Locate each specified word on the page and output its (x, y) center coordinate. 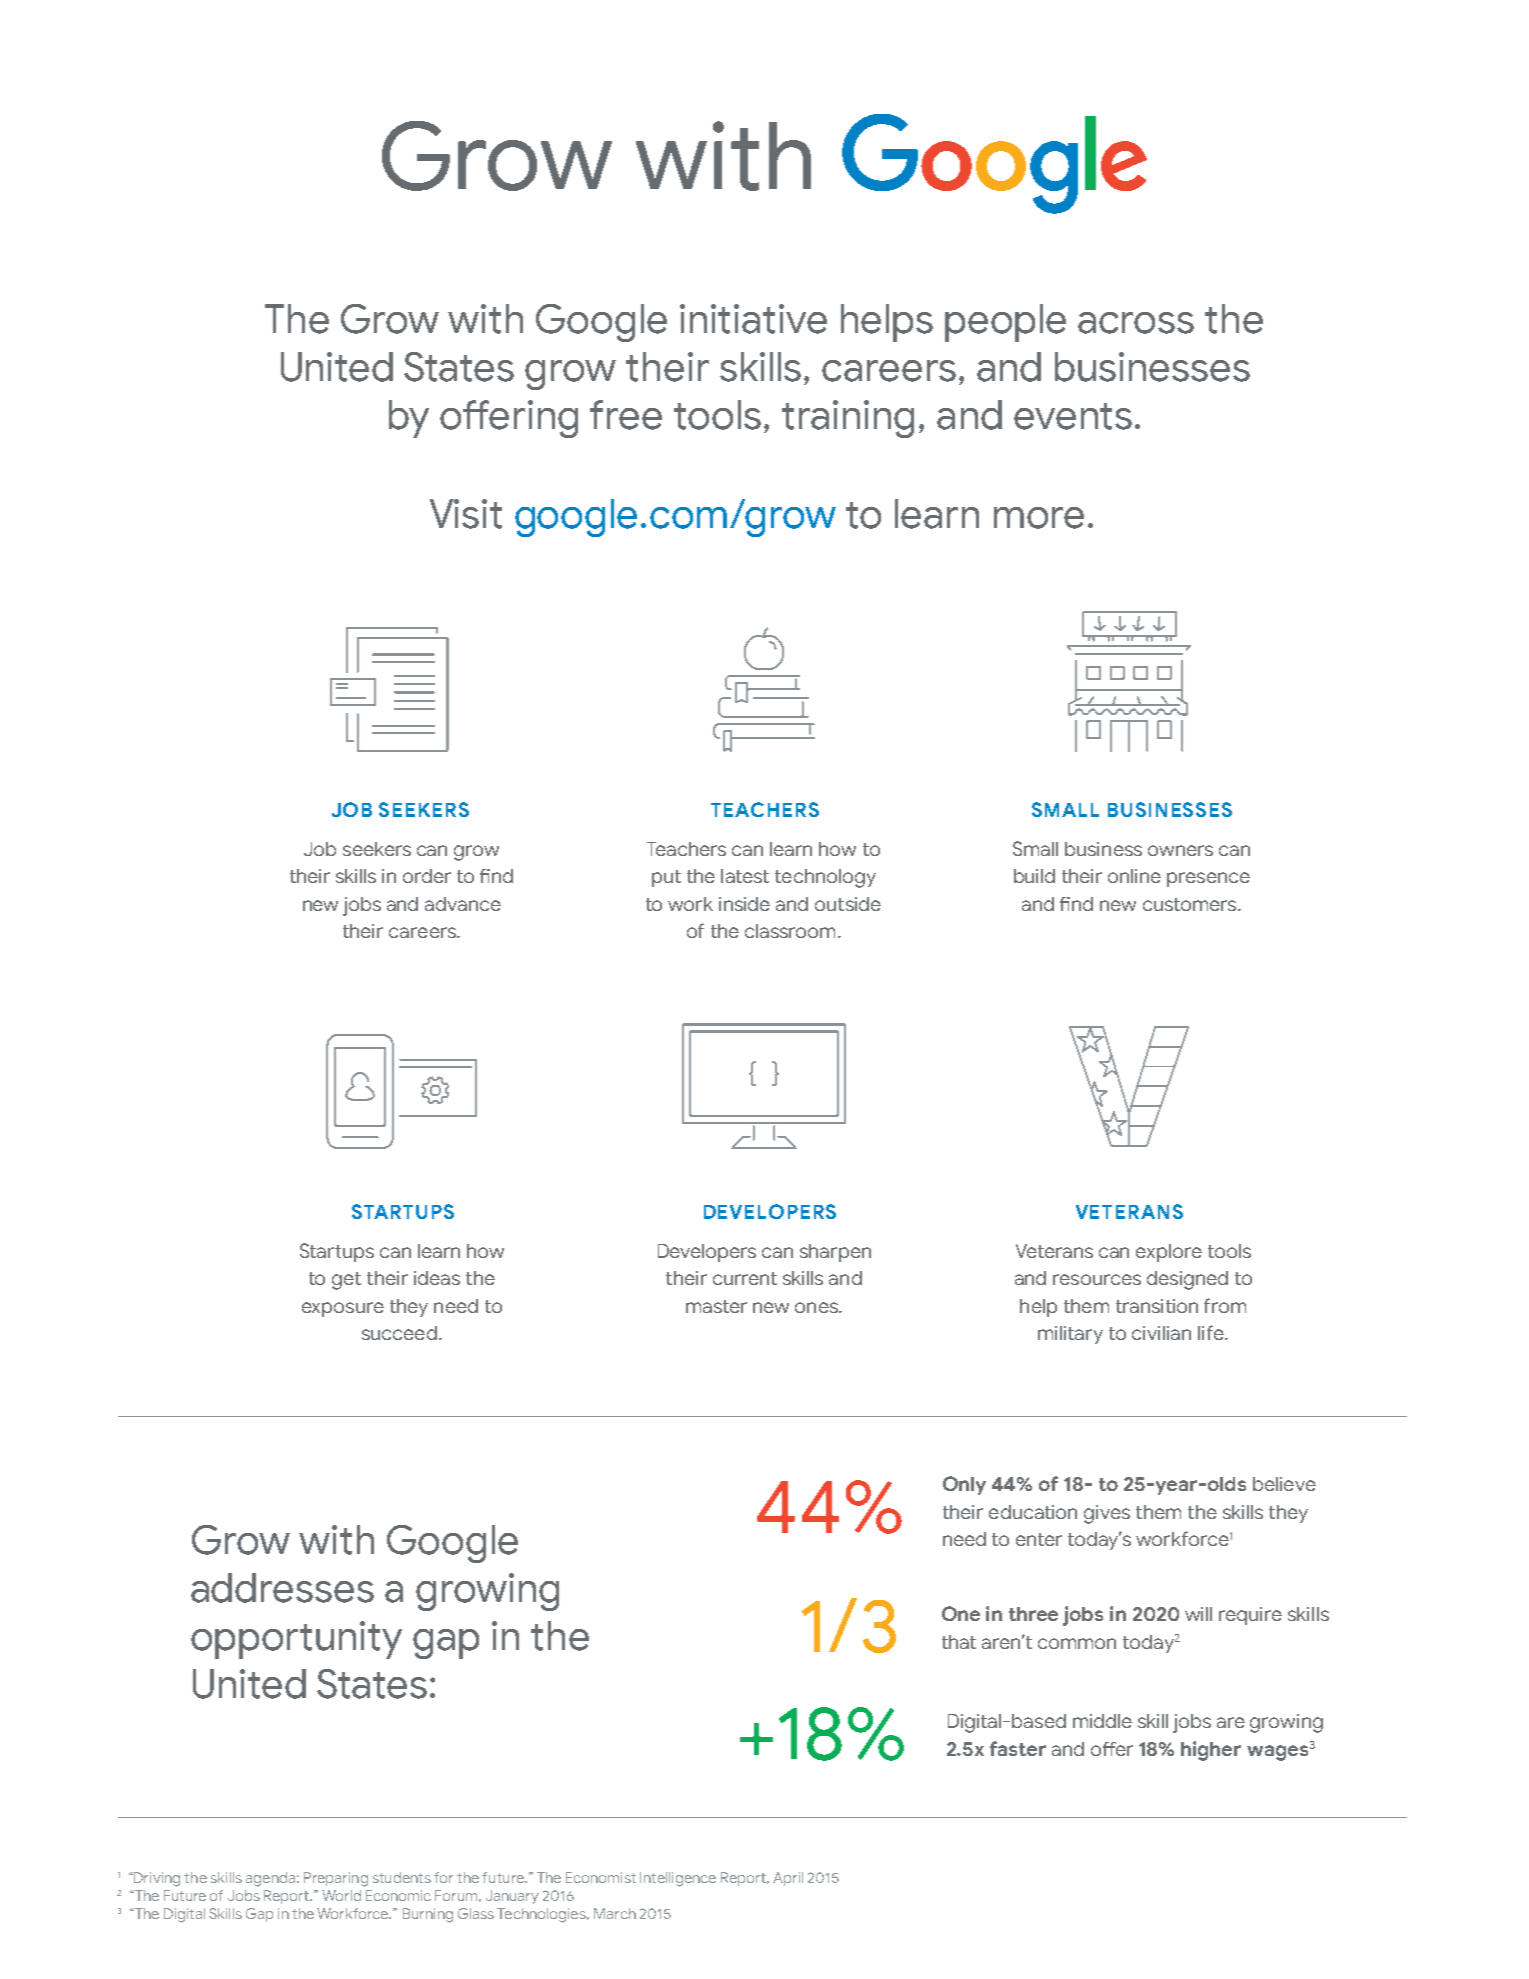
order (427, 876)
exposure (343, 1309)
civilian (1161, 1333)
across (1136, 323)
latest (745, 876)
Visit (466, 514)
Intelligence (678, 1879)
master (716, 1306)
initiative (753, 319)
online (1134, 876)
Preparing (336, 1879)
